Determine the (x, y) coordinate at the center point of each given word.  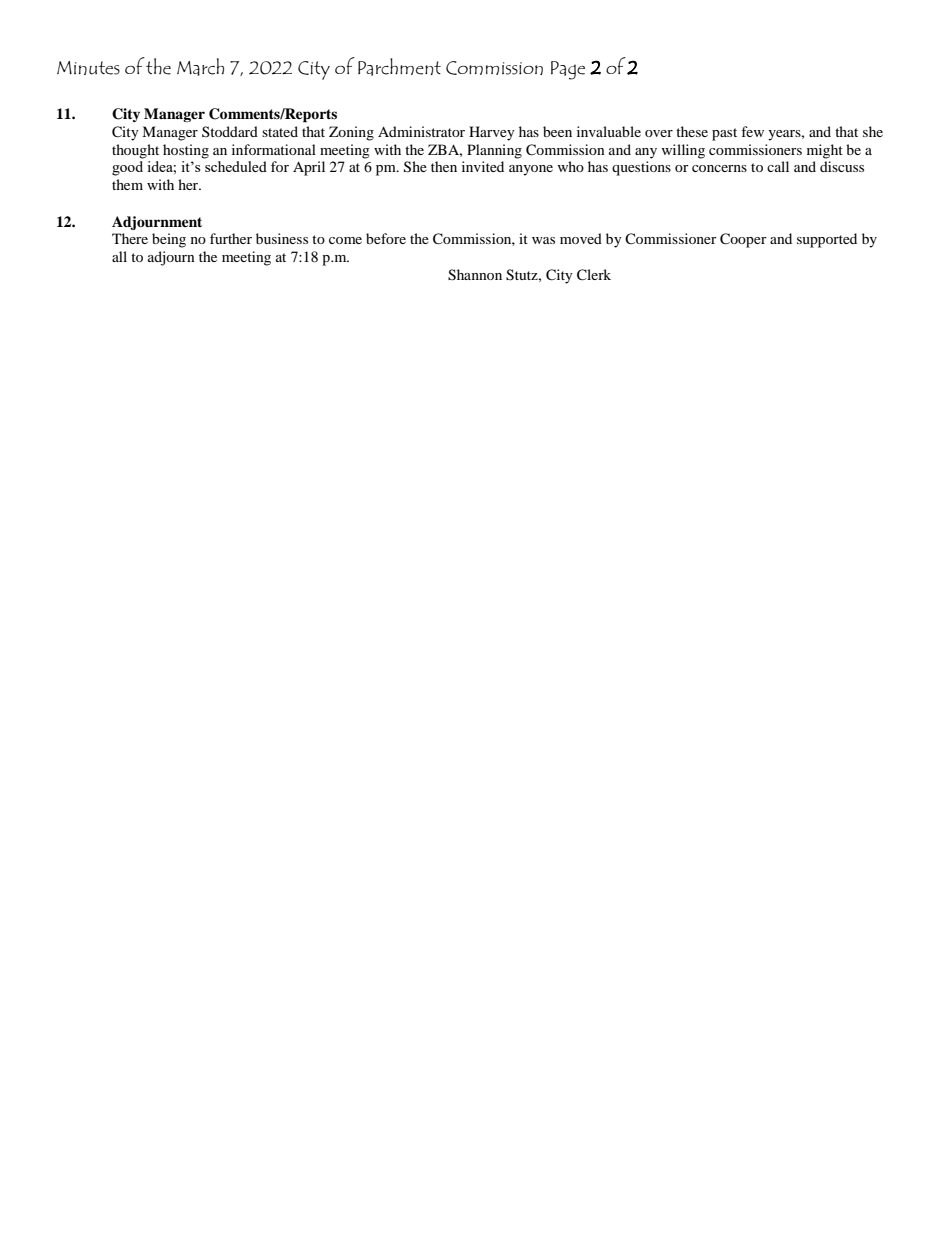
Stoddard (230, 131)
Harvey (492, 133)
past (724, 134)
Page (568, 70)
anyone (531, 170)
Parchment (399, 67)
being (169, 240)
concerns (719, 168)
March (200, 67)
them (127, 184)
